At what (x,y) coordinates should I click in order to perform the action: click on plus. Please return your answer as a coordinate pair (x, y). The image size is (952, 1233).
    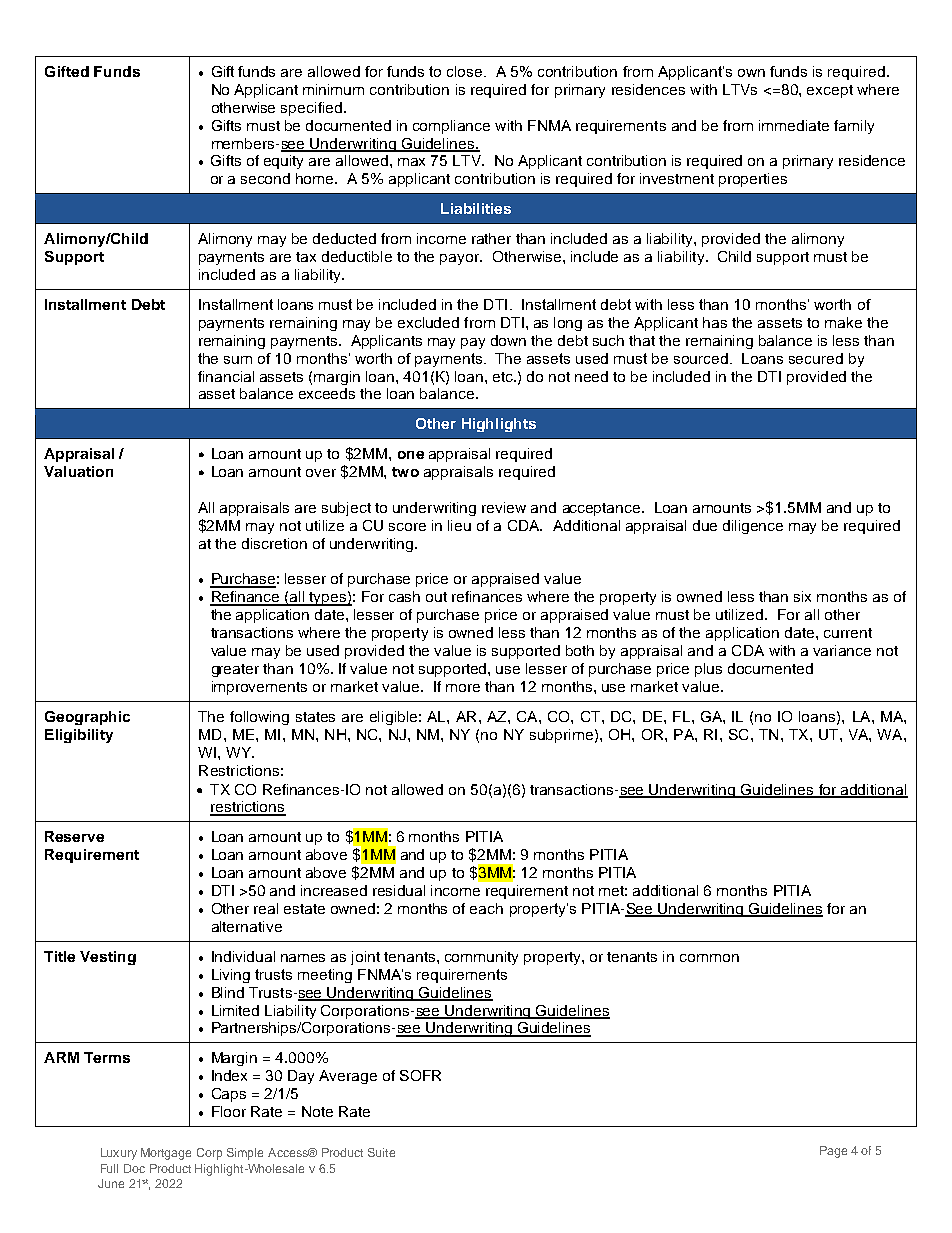
    Looking at the image, I should click on (708, 670).
